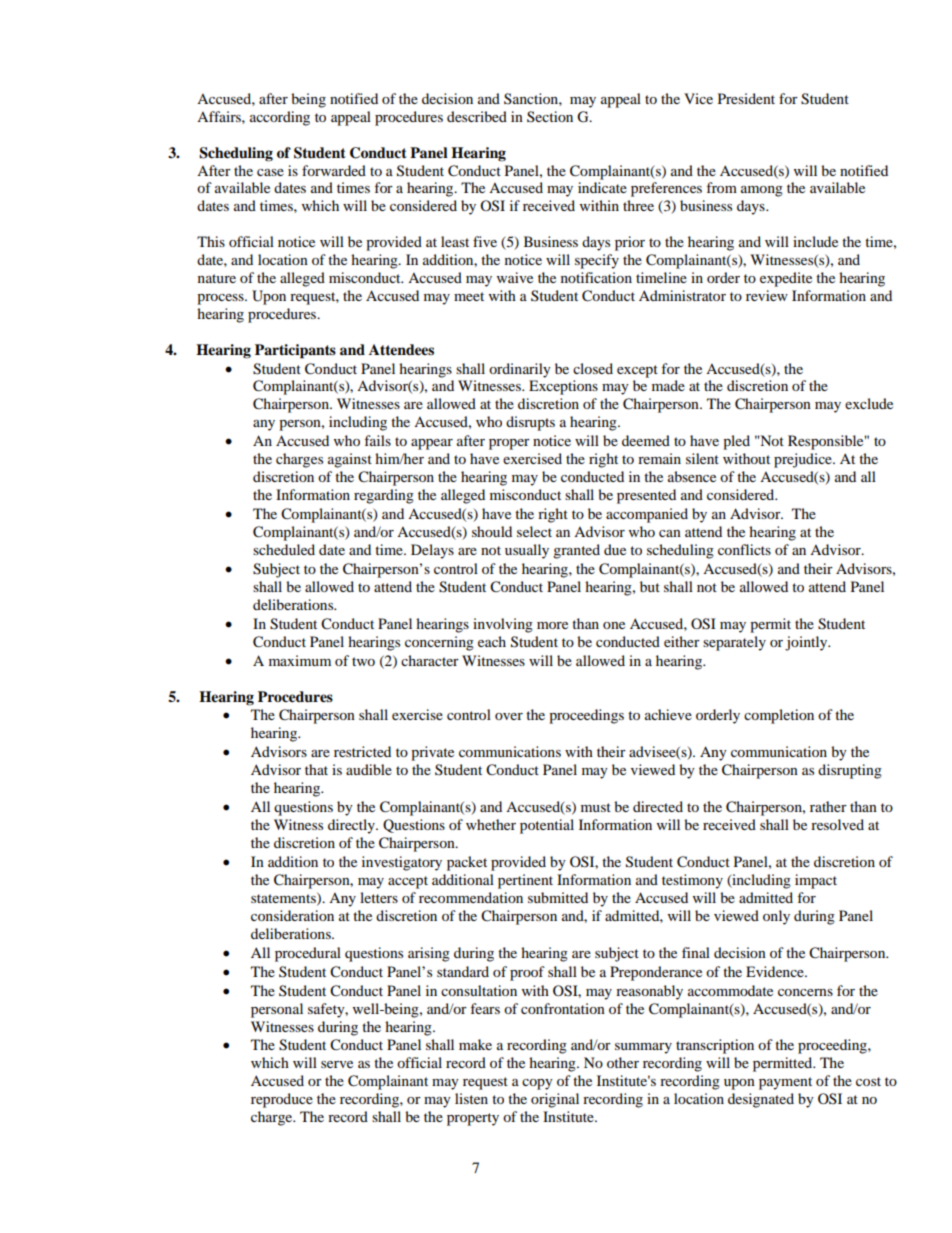 This screenshot has width=952, height=1233. What do you see at coordinates (550, 117) in the screenshot?
I see `Section` at bounding box center [550, 117].
